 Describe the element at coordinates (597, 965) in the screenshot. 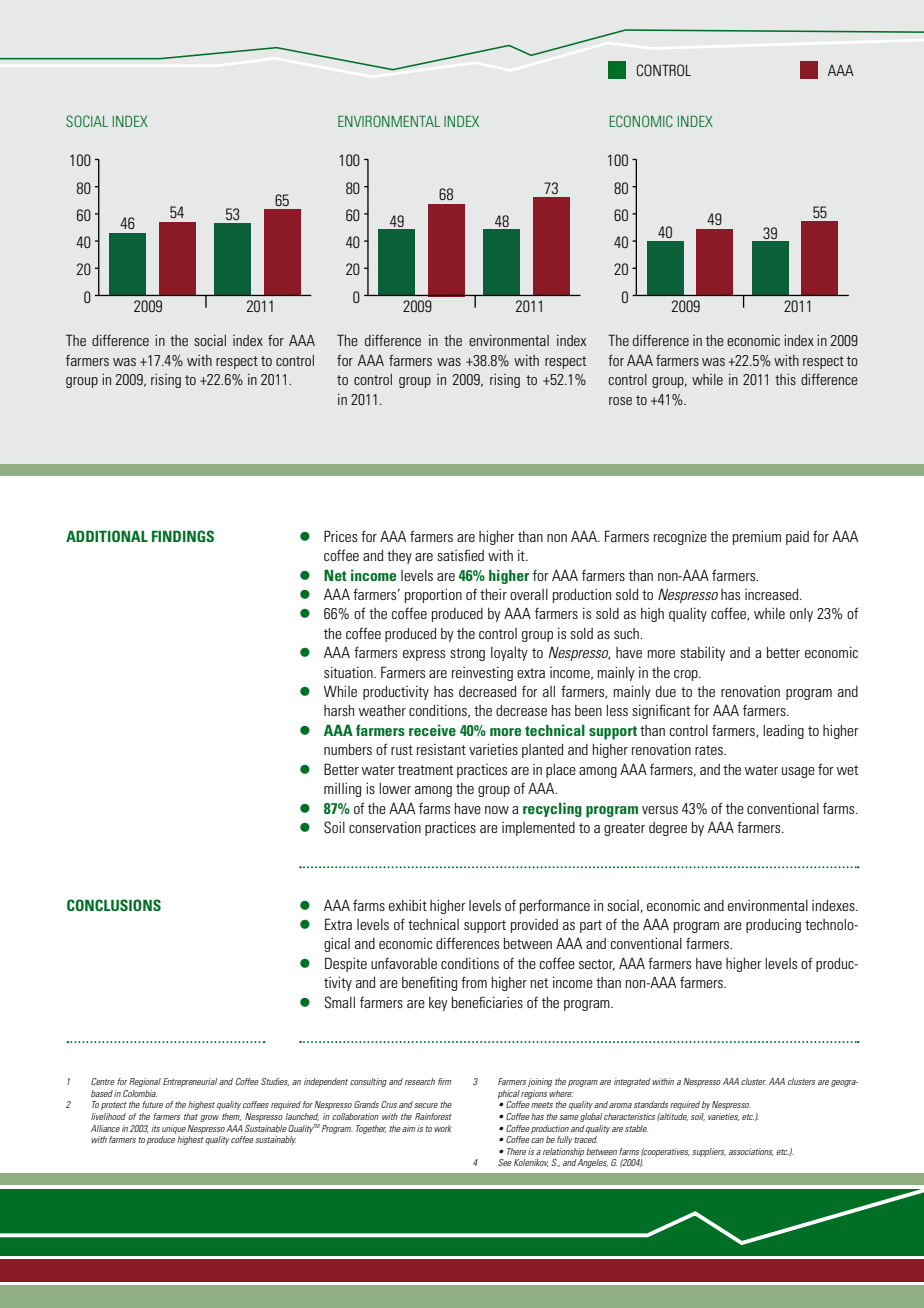

I see `sector` at that location.
